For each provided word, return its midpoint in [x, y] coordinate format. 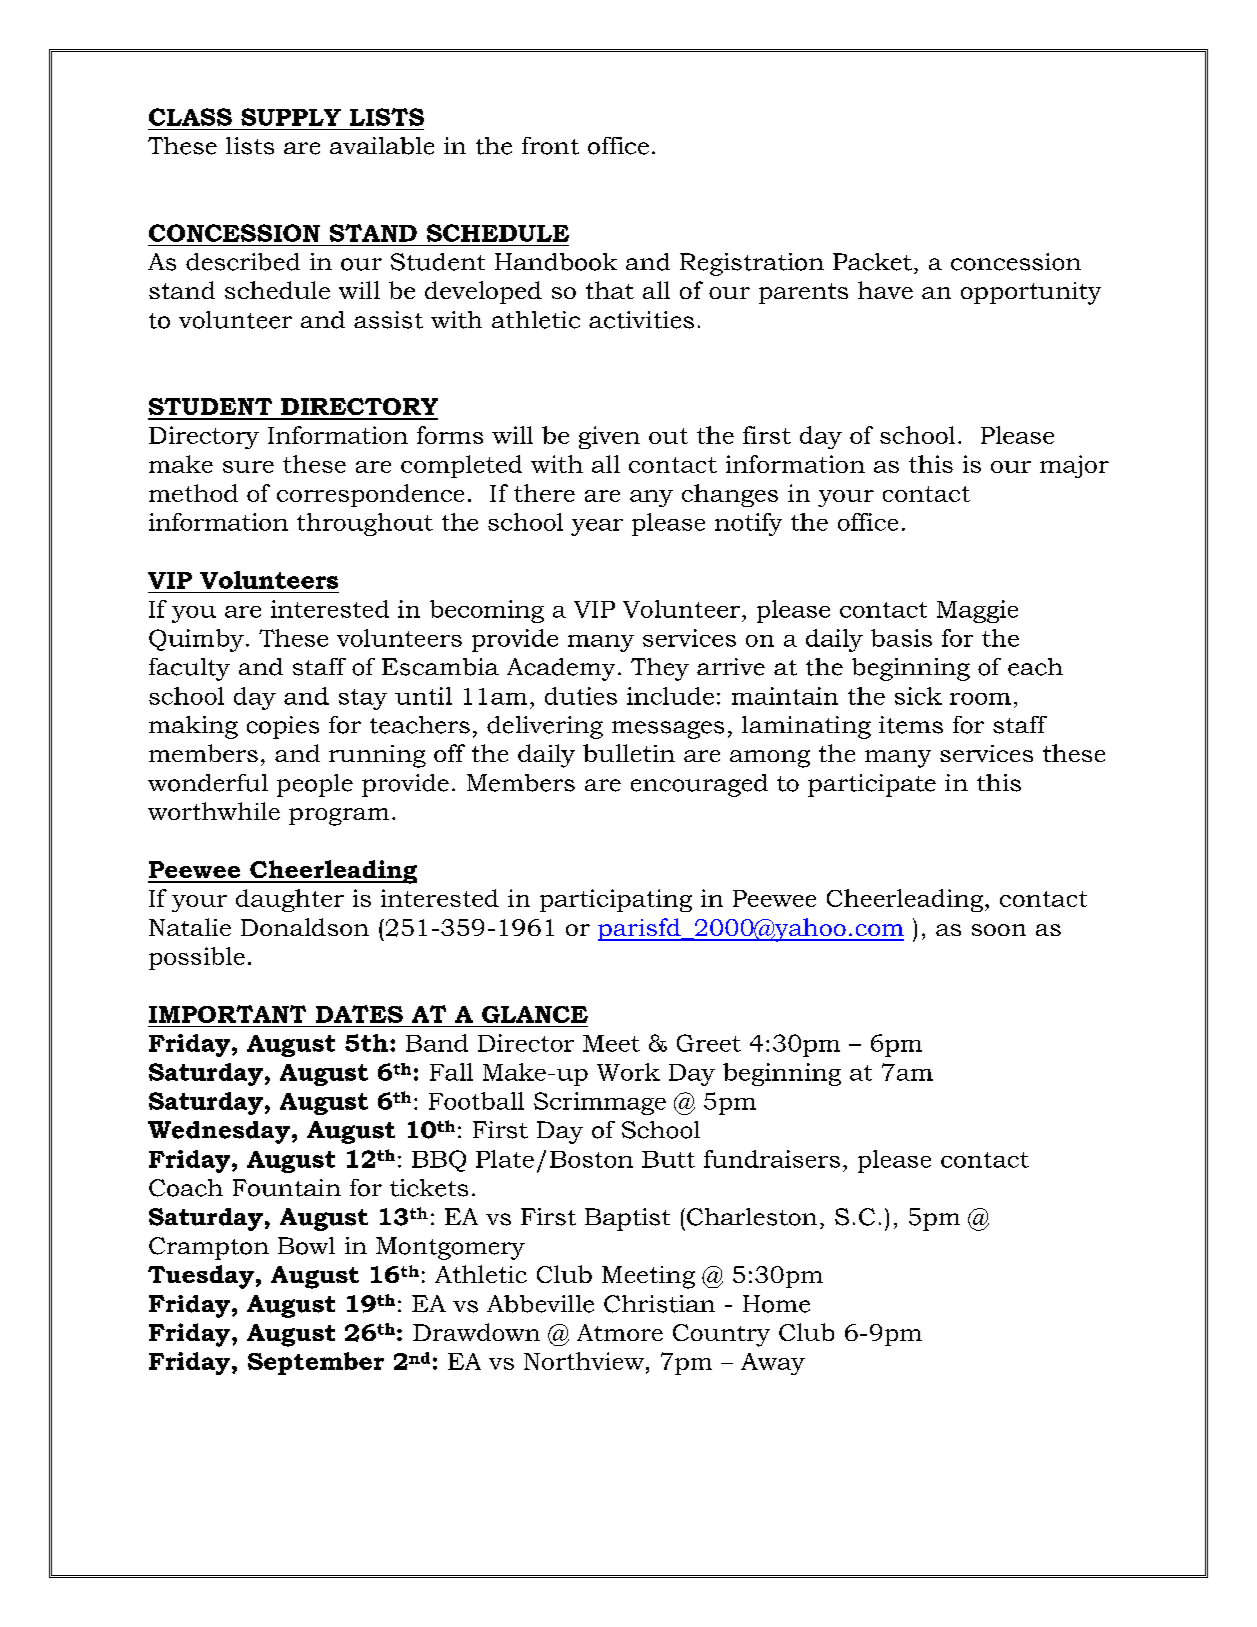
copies [283, 727]
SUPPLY [291, 117]
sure [248, 467]
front [550, 146]
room [980, 699]
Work [628, 1072]
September [316, 1363]
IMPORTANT [227, 1014]
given [609, 437]
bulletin [629, 753]
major [1074, 466]
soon [999, 930]
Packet [872, 262]
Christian [659, 1304]
